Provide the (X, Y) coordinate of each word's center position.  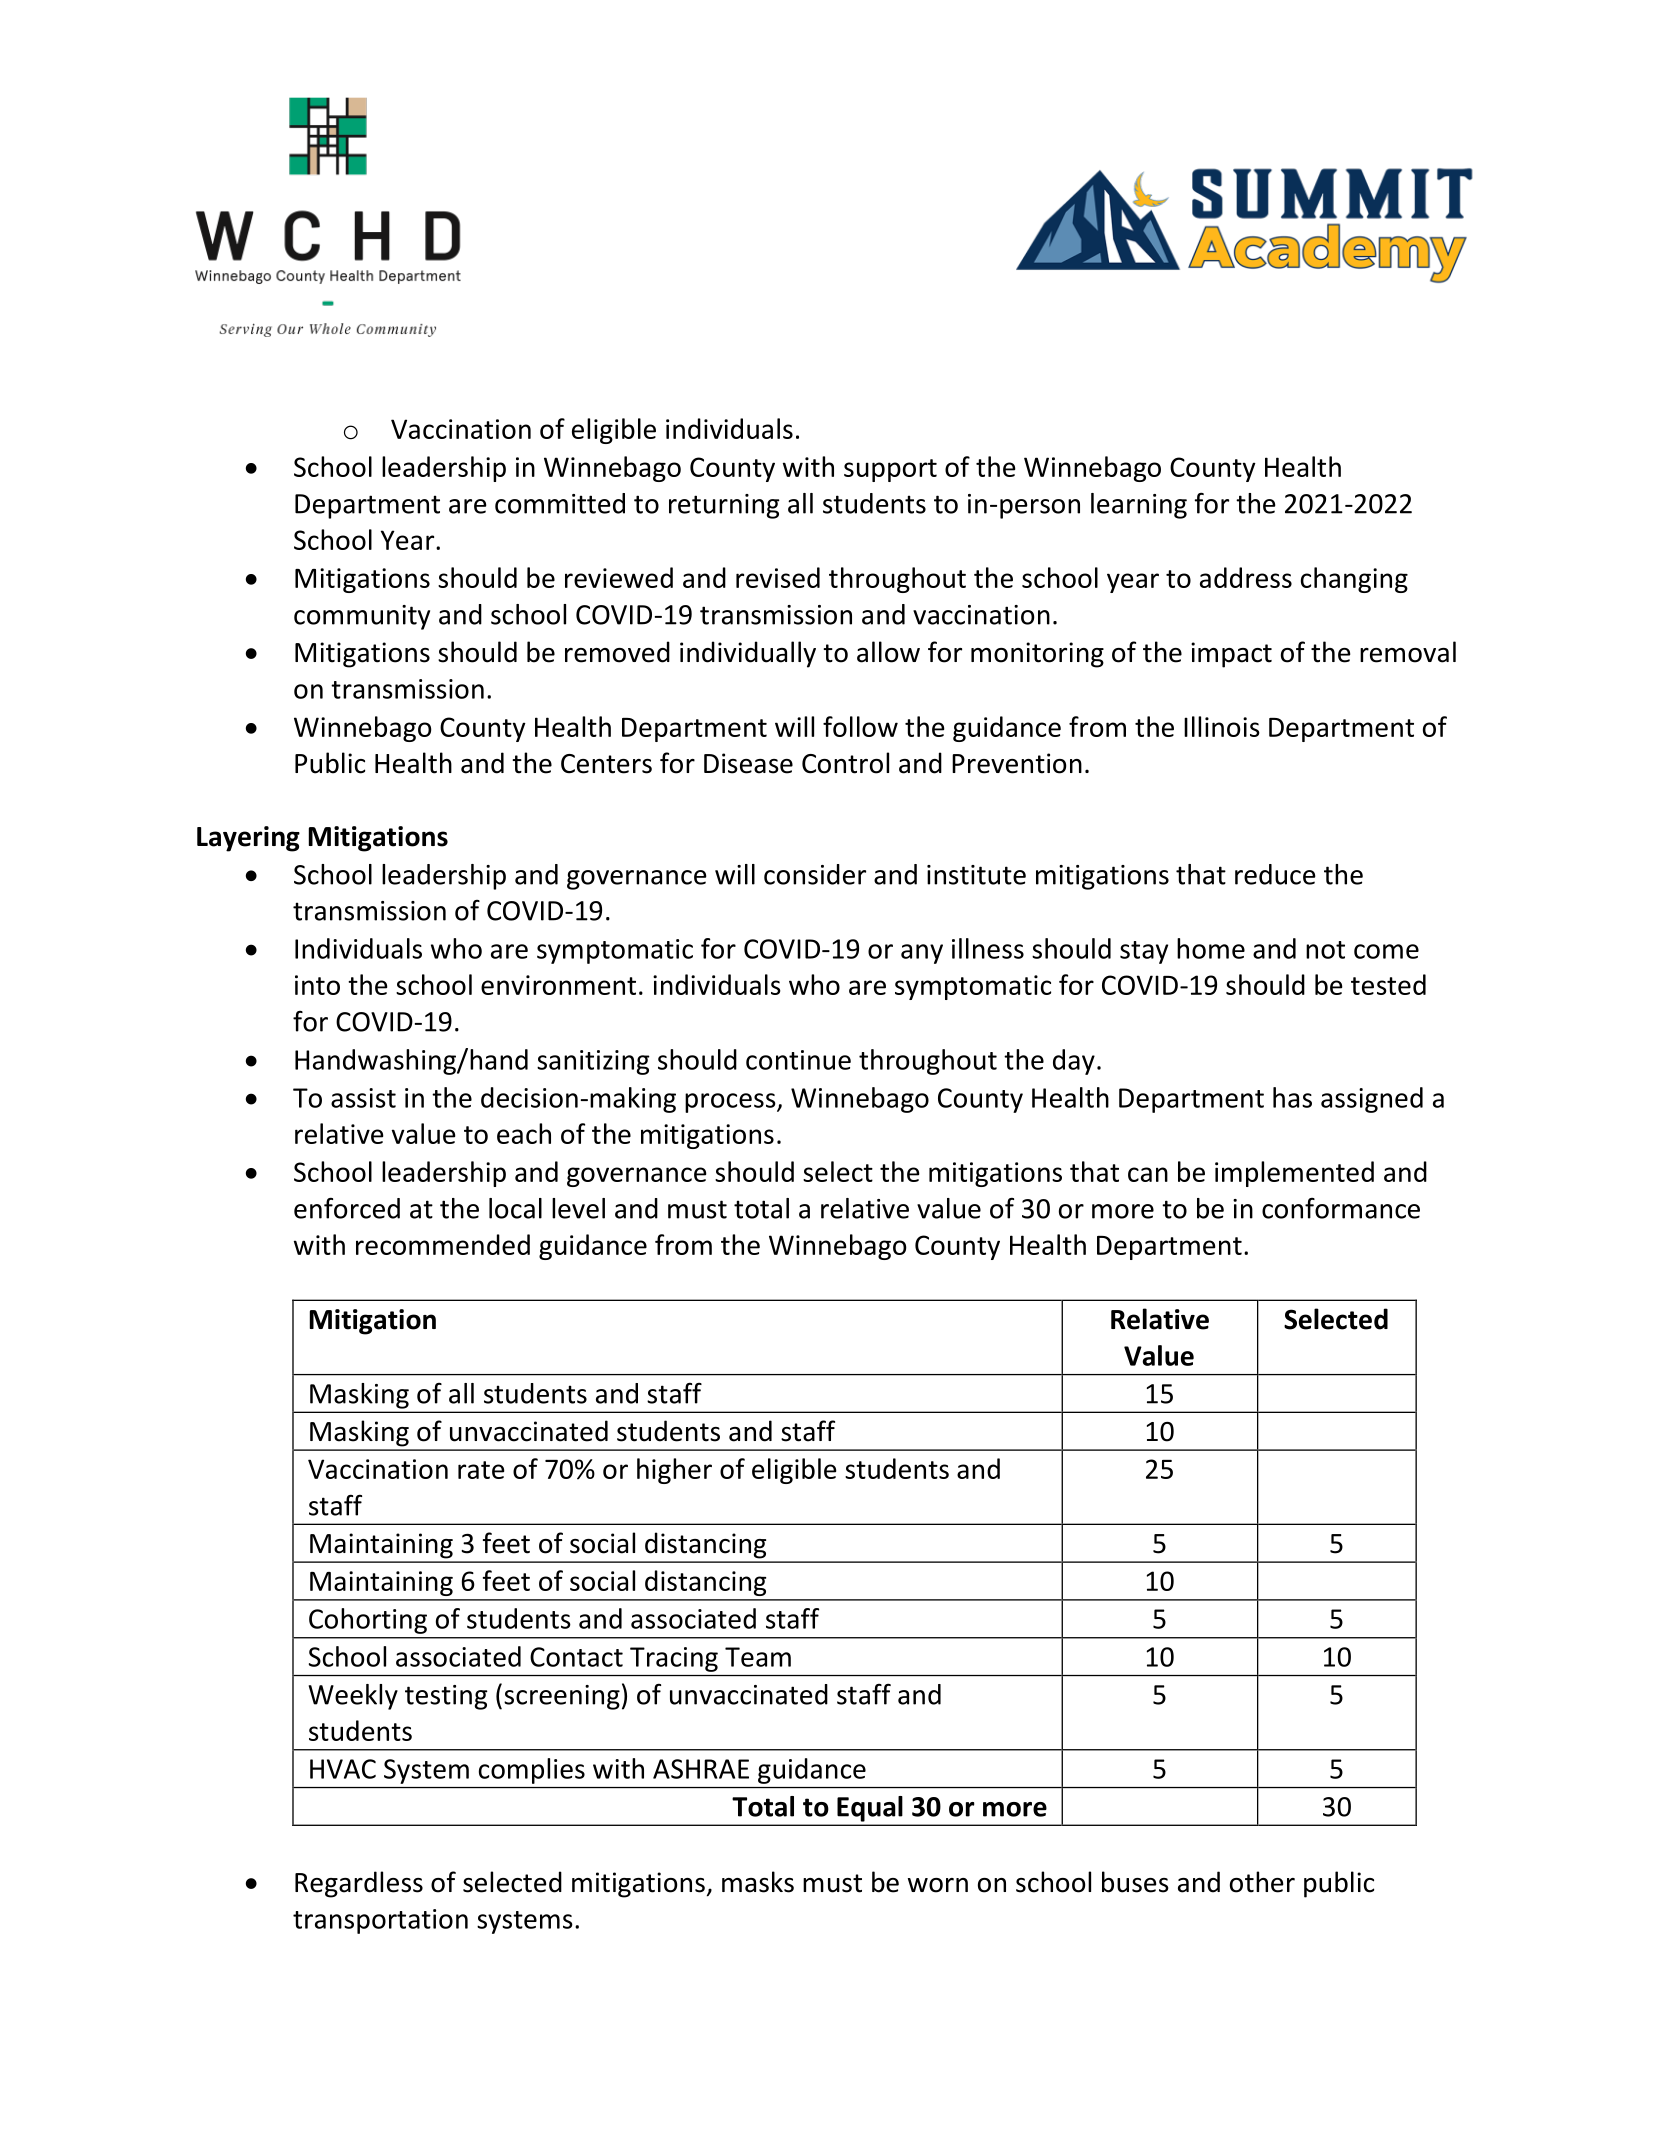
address (1246, 577)
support (890, 470)
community (362, 617)
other (1262, 1882)
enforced (347, 1208)
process (731, 1103)
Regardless (359, 1884)
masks (758, 1882)
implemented (1294, 1174)
